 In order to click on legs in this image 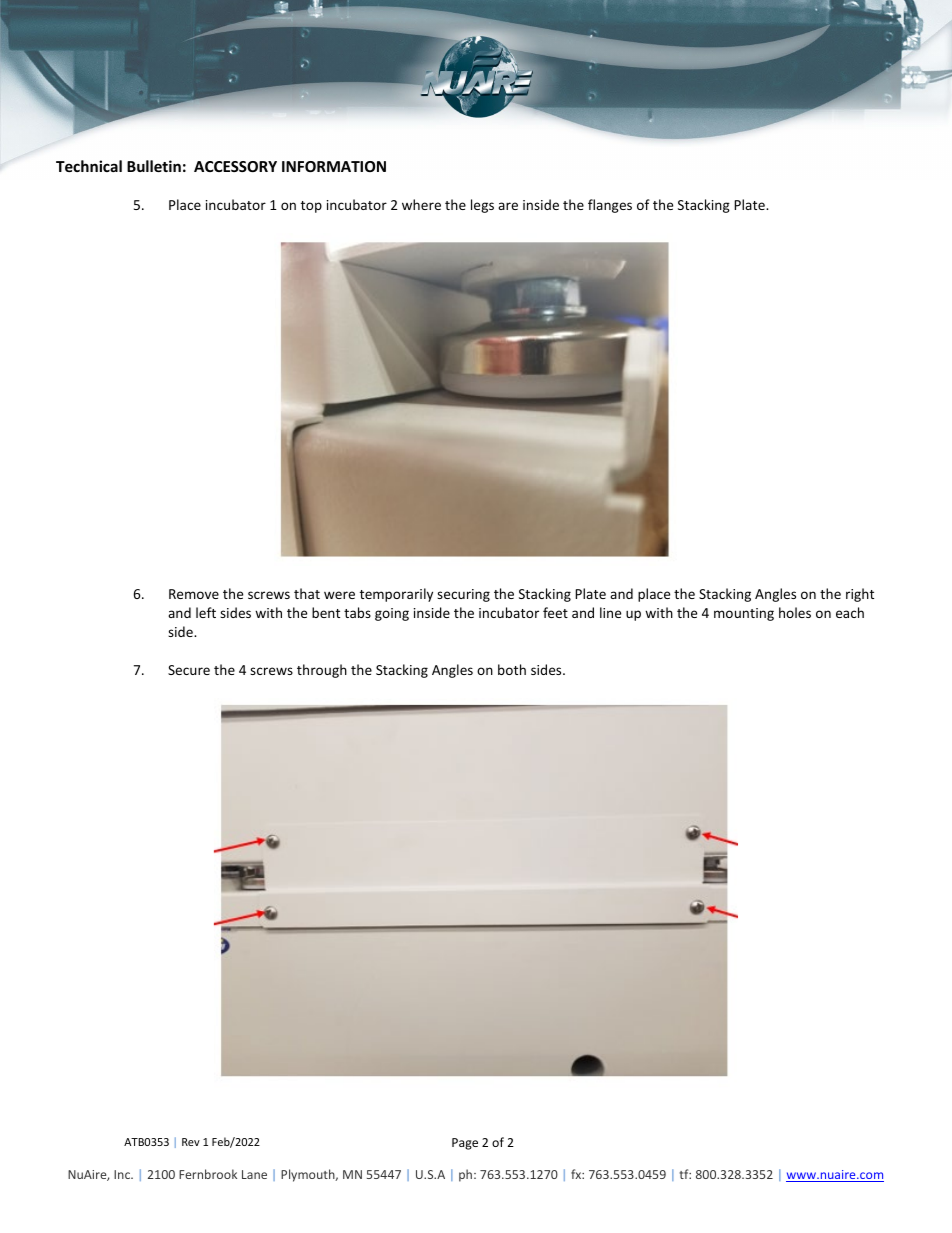, I will do `click(482, 206)`.
